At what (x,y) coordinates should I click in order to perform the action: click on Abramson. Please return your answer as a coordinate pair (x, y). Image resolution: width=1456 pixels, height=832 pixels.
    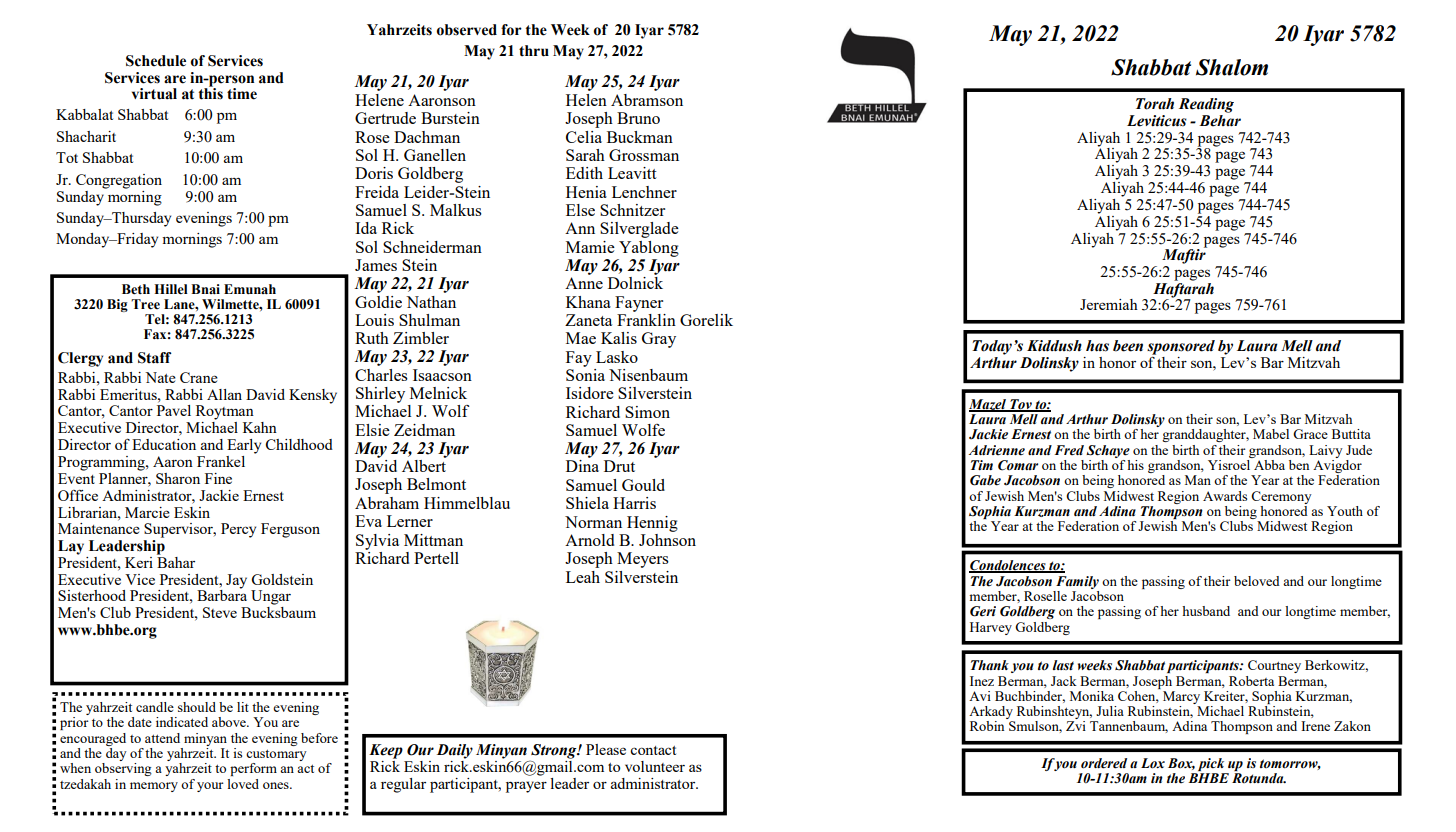
    Looking at the image, I should click on (647, 100).
